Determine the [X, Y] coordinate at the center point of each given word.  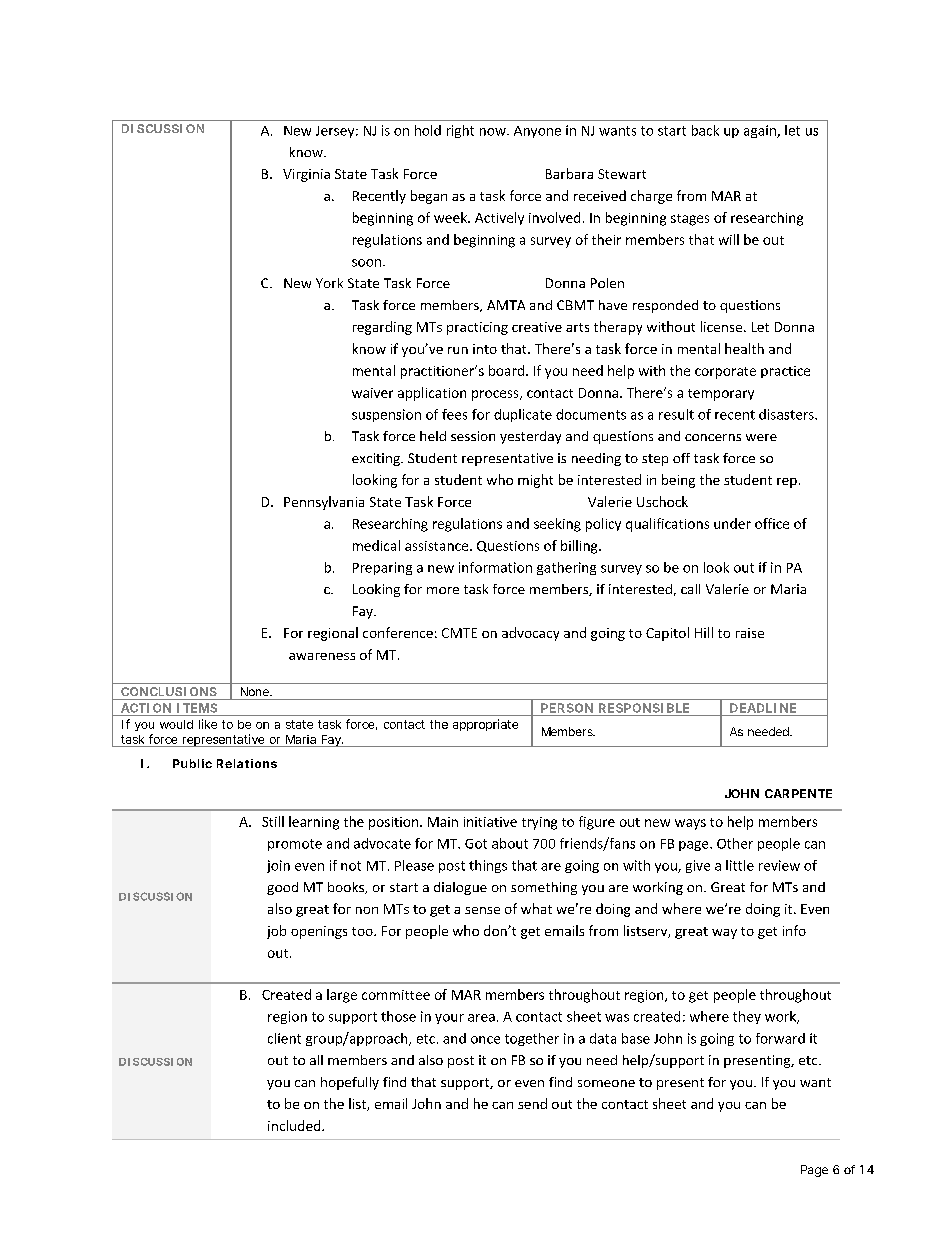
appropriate [485, 725]
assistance [438, 546]
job [276, 932]
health [744, 348]
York [329, 283]
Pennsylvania [324, 503]
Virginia [306, 175]
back [705, 130]
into [485, 349]
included [295, 1125]
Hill [704, 632]
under [732, 523]
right [460, 131]
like [208, 724]
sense [482, 910]
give [698, 866]
